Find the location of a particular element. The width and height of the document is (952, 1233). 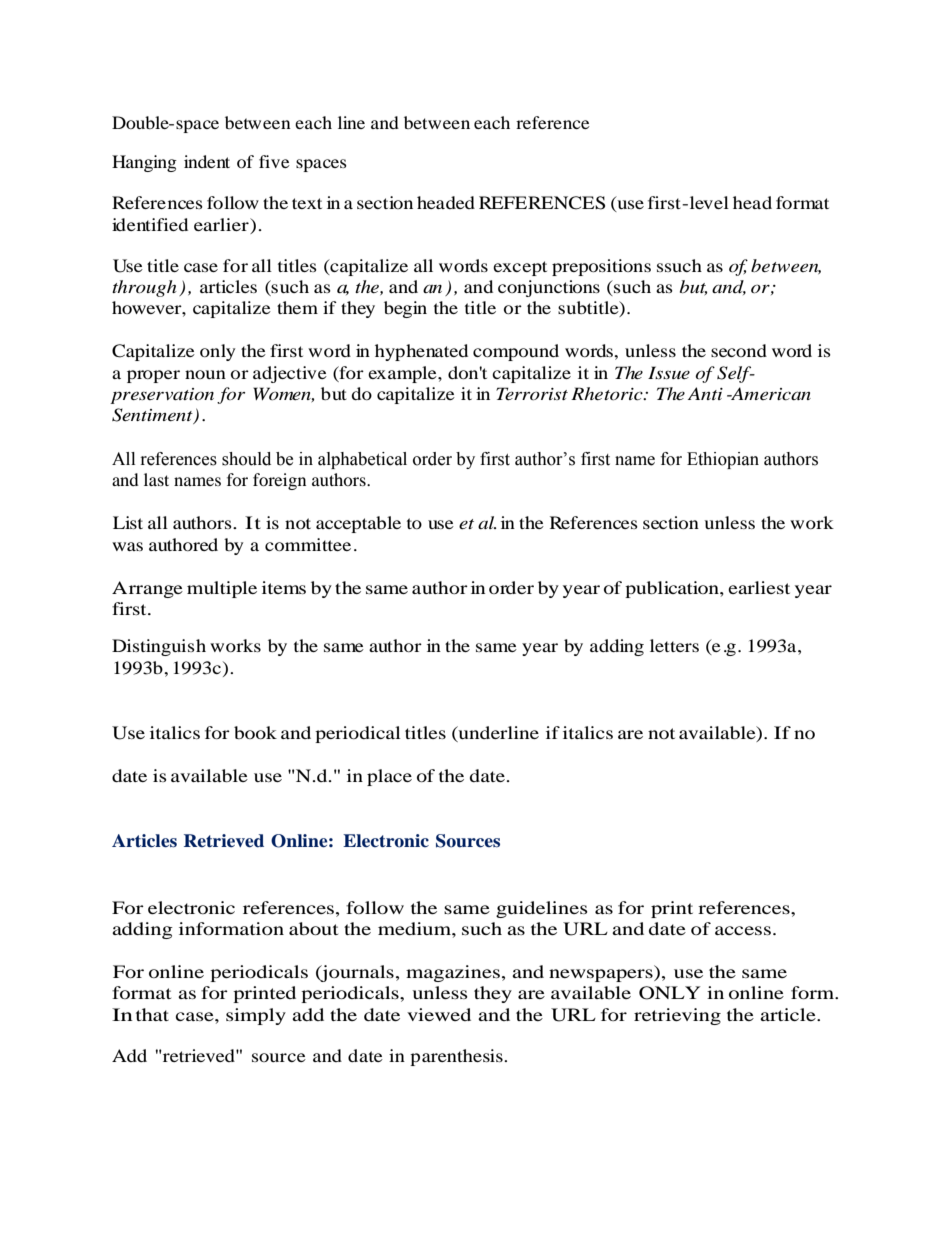

prepositions is located at coordinates (601, 267).
